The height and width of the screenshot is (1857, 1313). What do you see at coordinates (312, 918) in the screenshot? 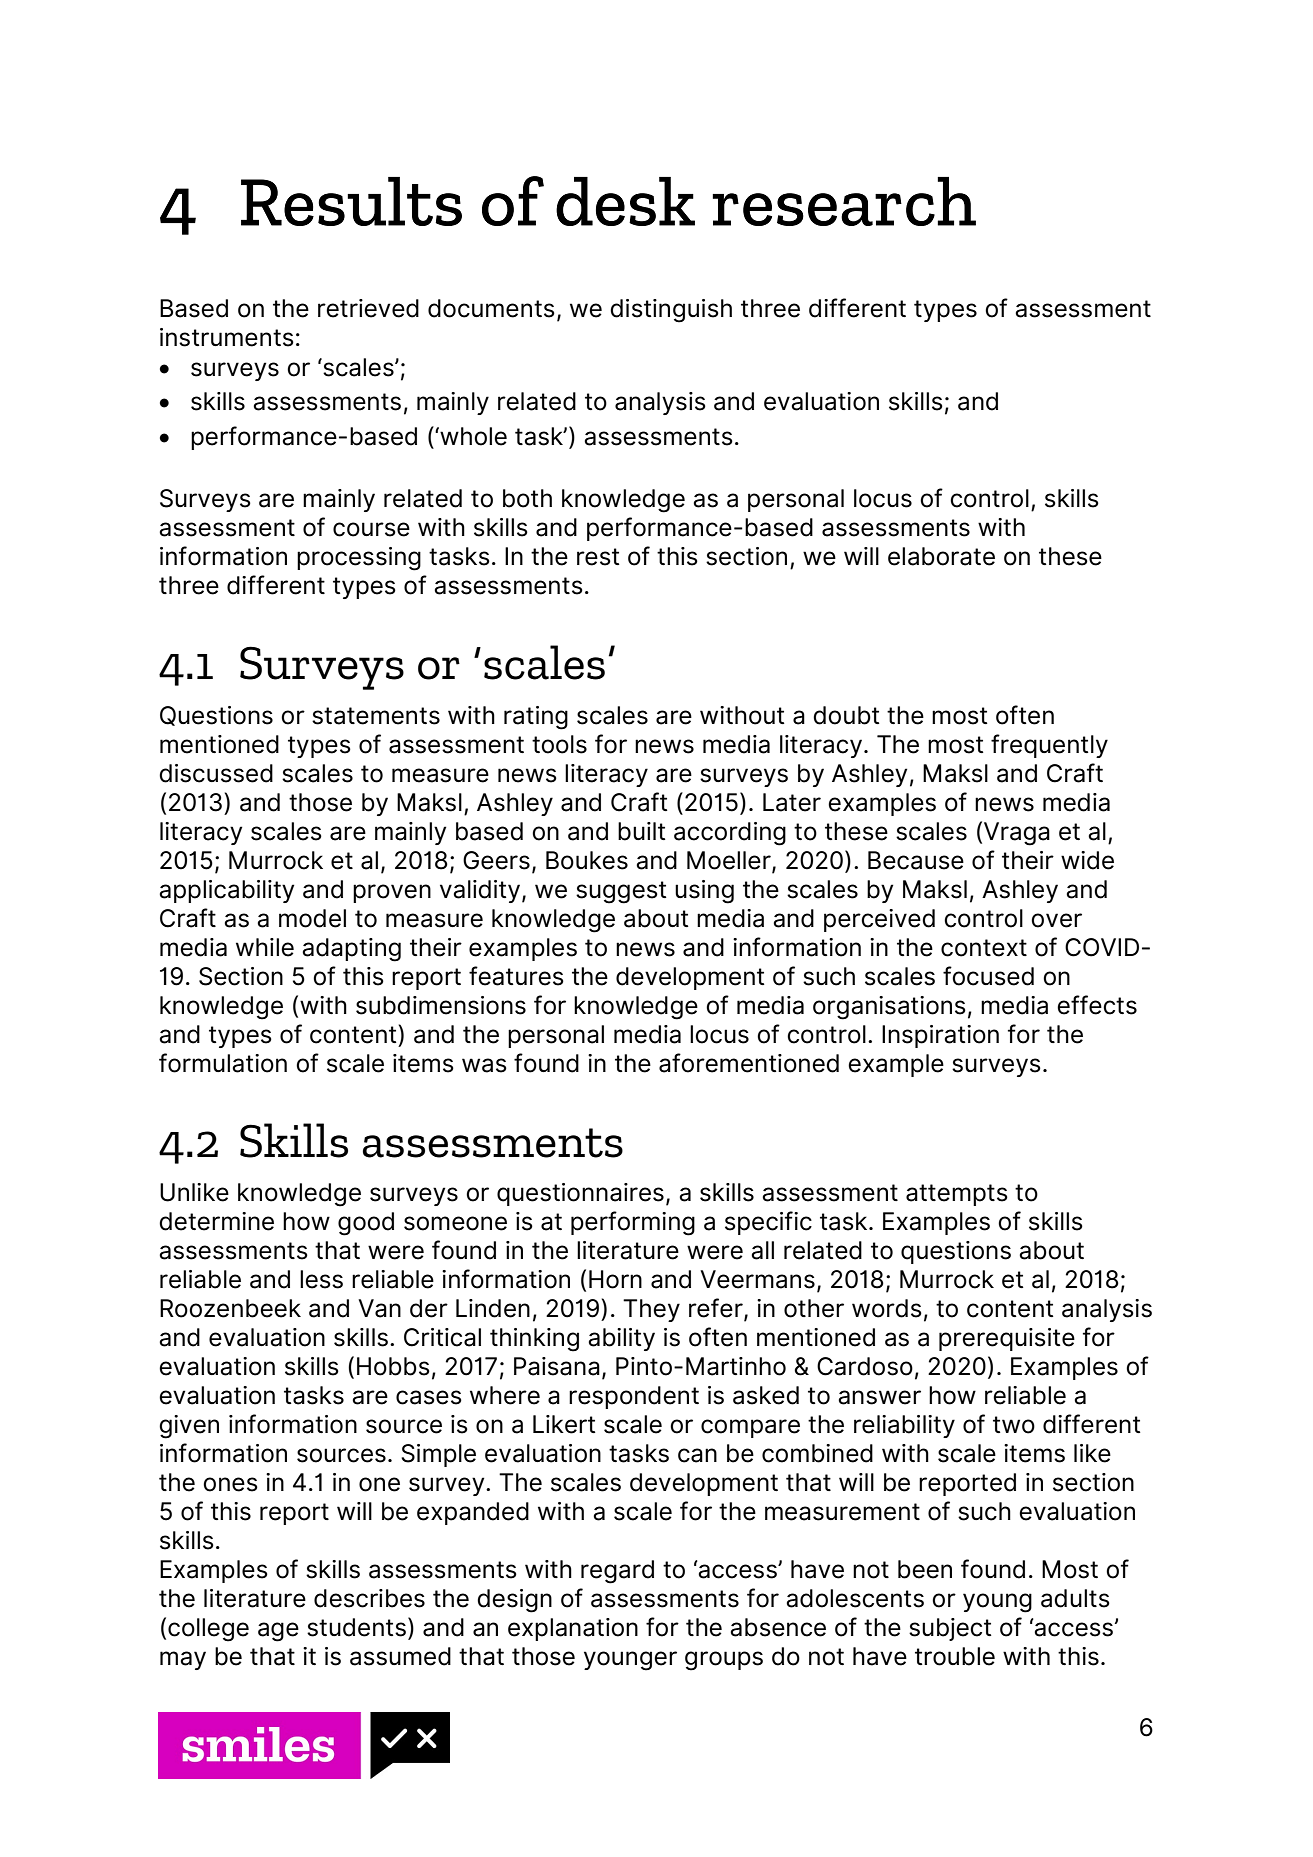
I see `model` at bounding box center [312, 918].
